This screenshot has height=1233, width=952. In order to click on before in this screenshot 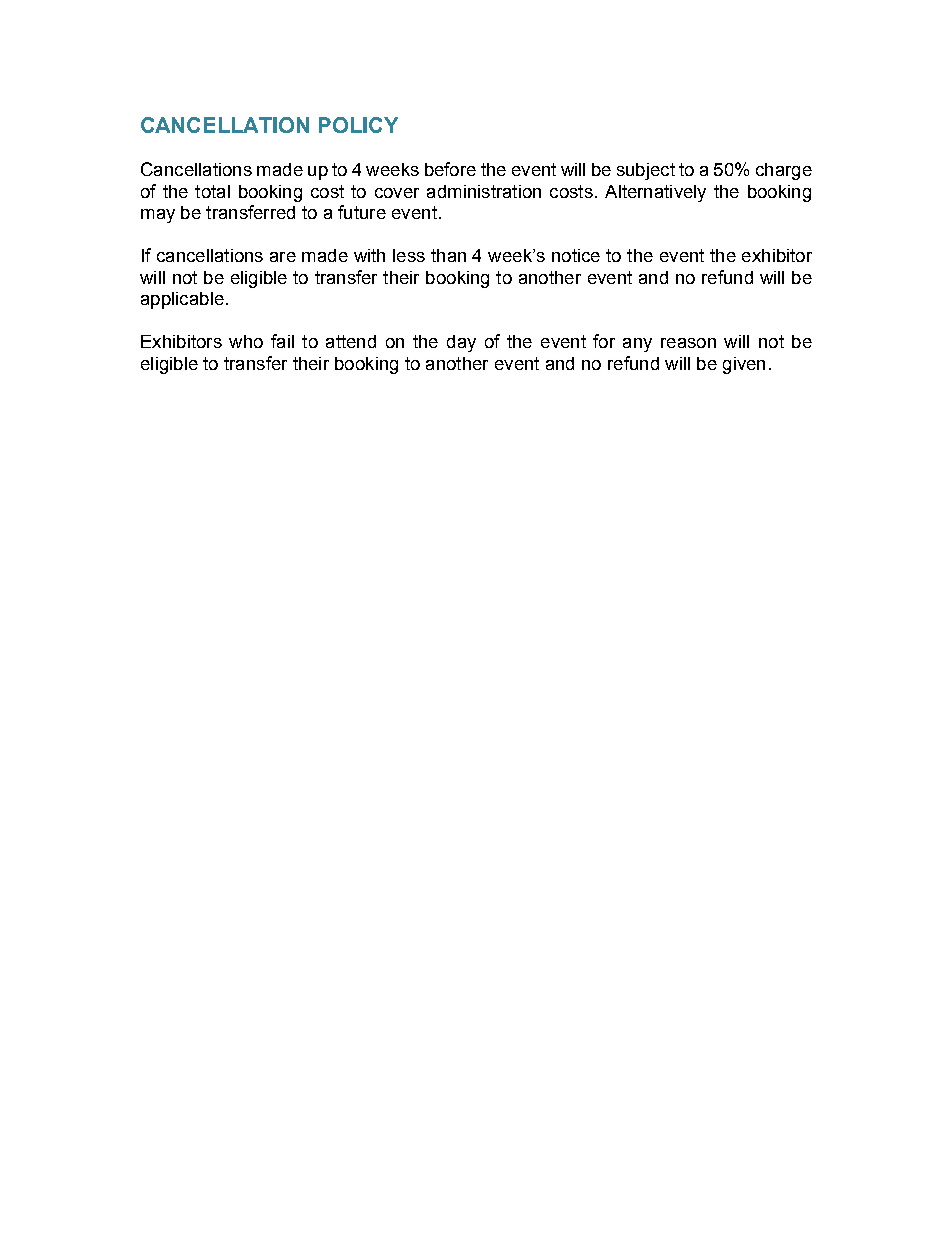, I will do `click(450, 169)`.
